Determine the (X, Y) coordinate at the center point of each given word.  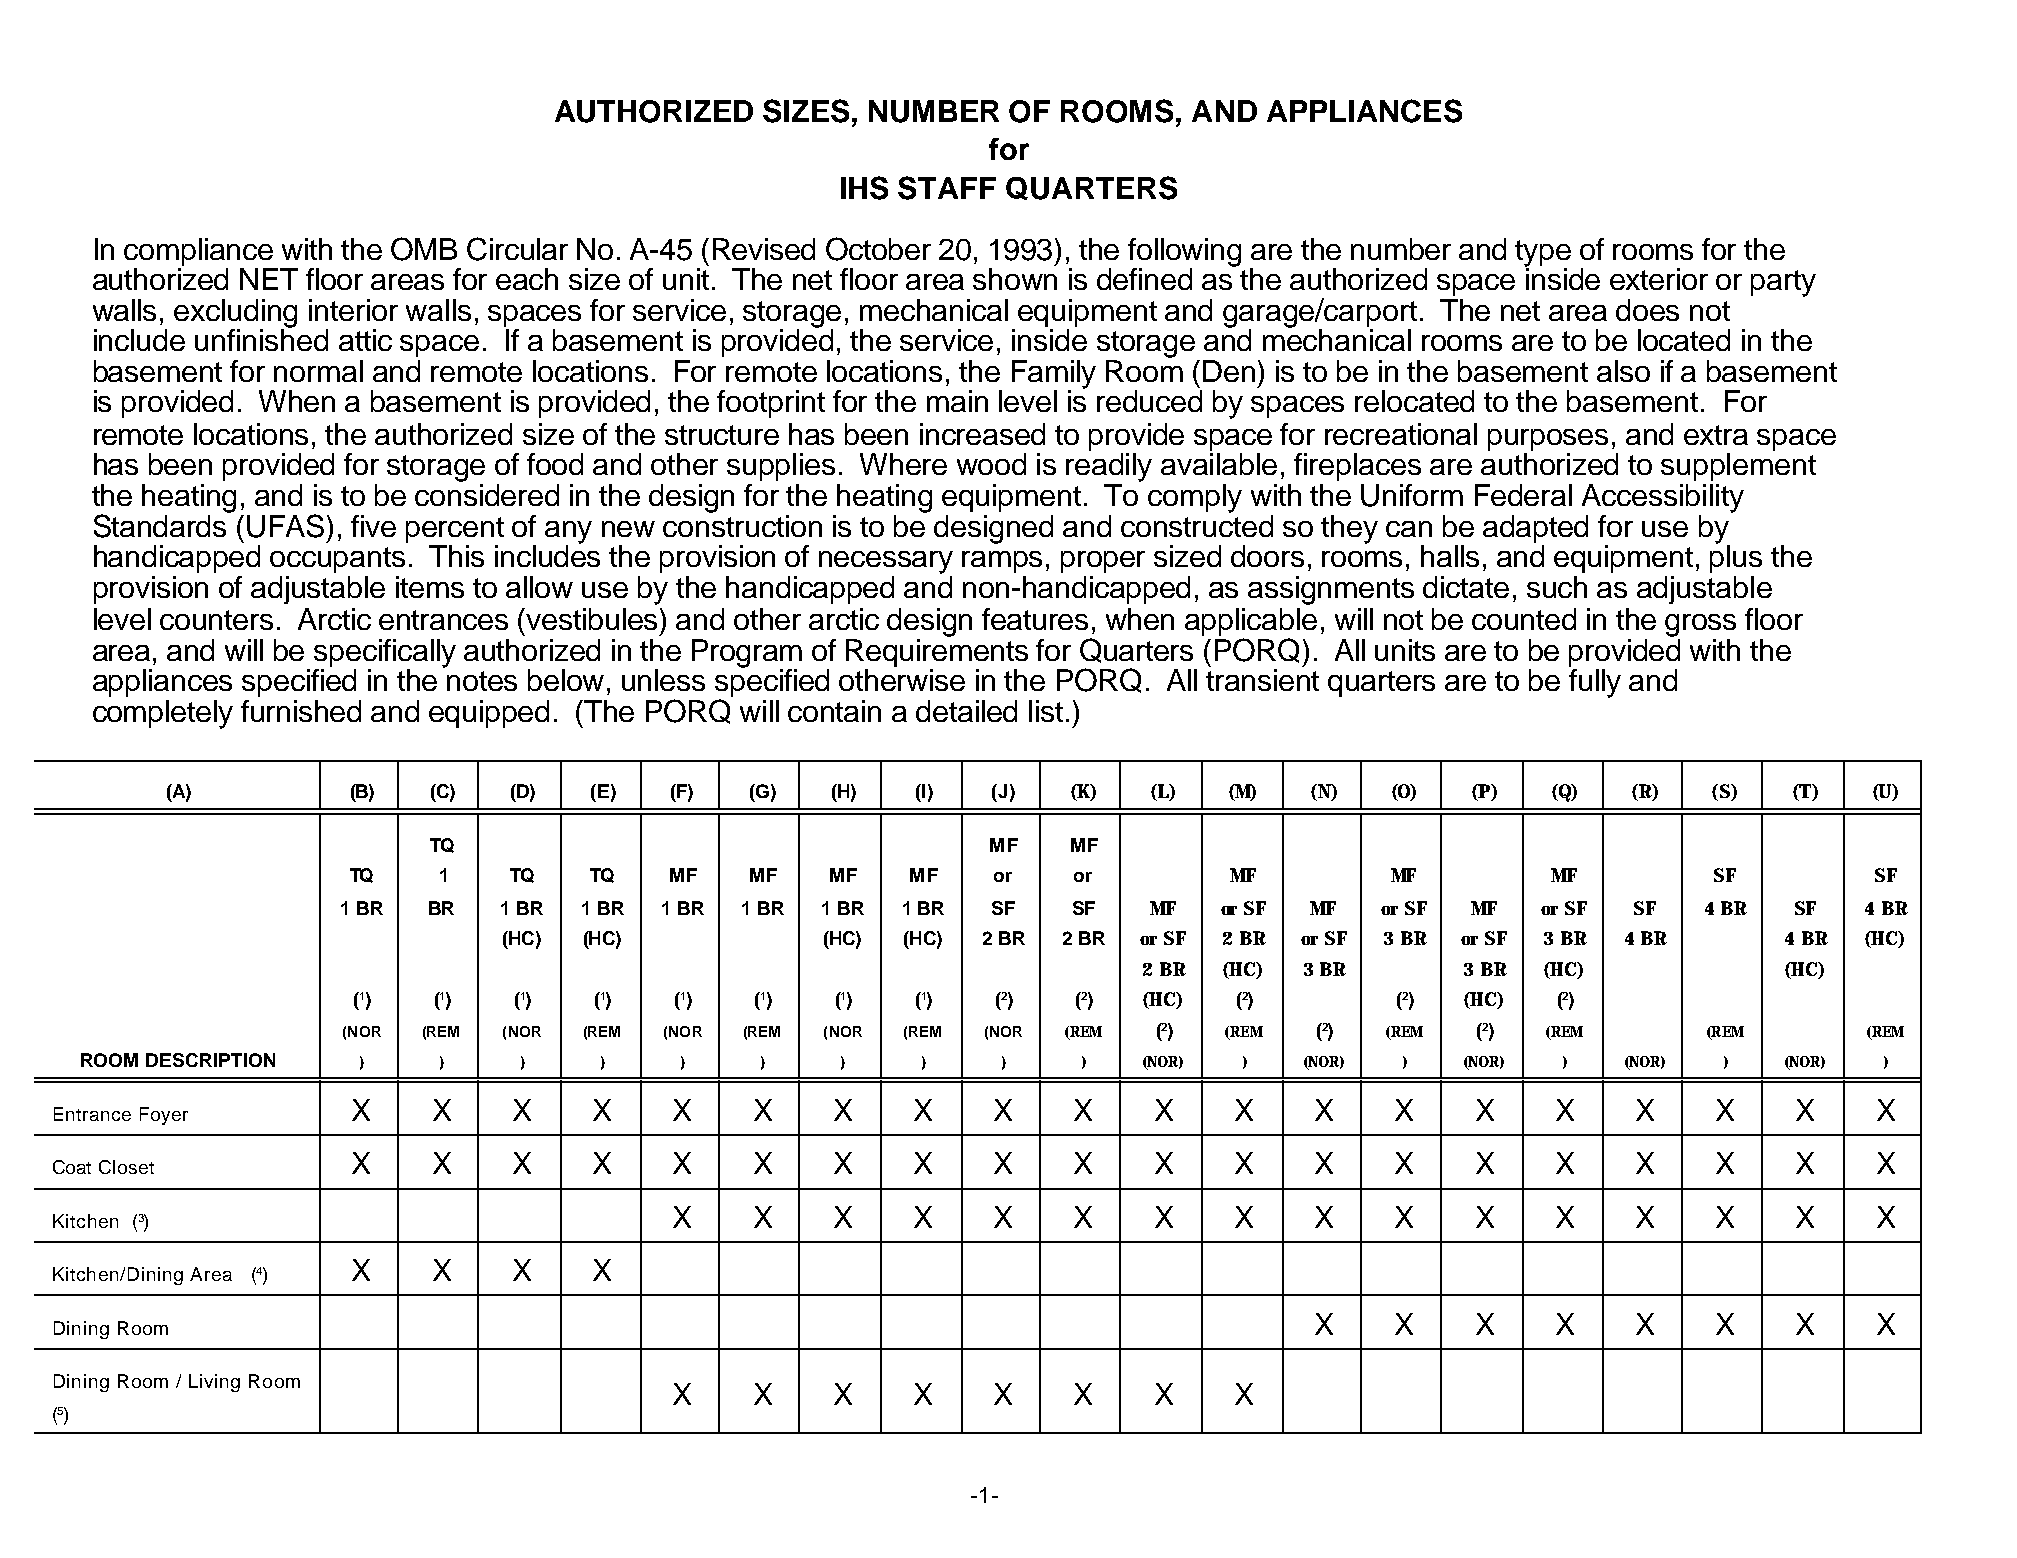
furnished (301, 711)
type (1543, 254)
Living (214, 1383)
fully (1595, 682)
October (878, 249)
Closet (126, 1167)
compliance (198, 252)
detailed (966, 711)
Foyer (164, 1116)
